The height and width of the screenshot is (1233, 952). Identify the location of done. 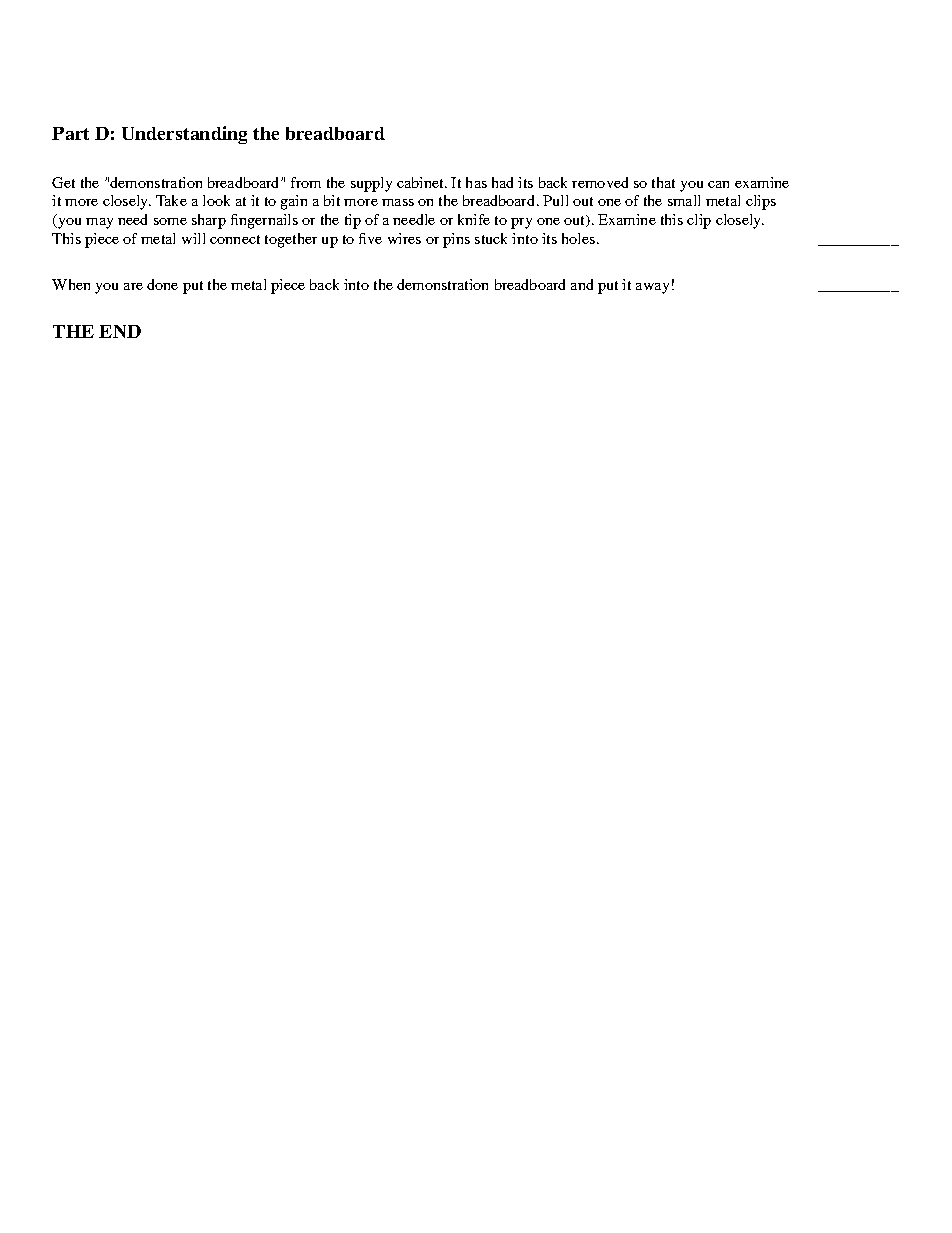
(162, 284).
